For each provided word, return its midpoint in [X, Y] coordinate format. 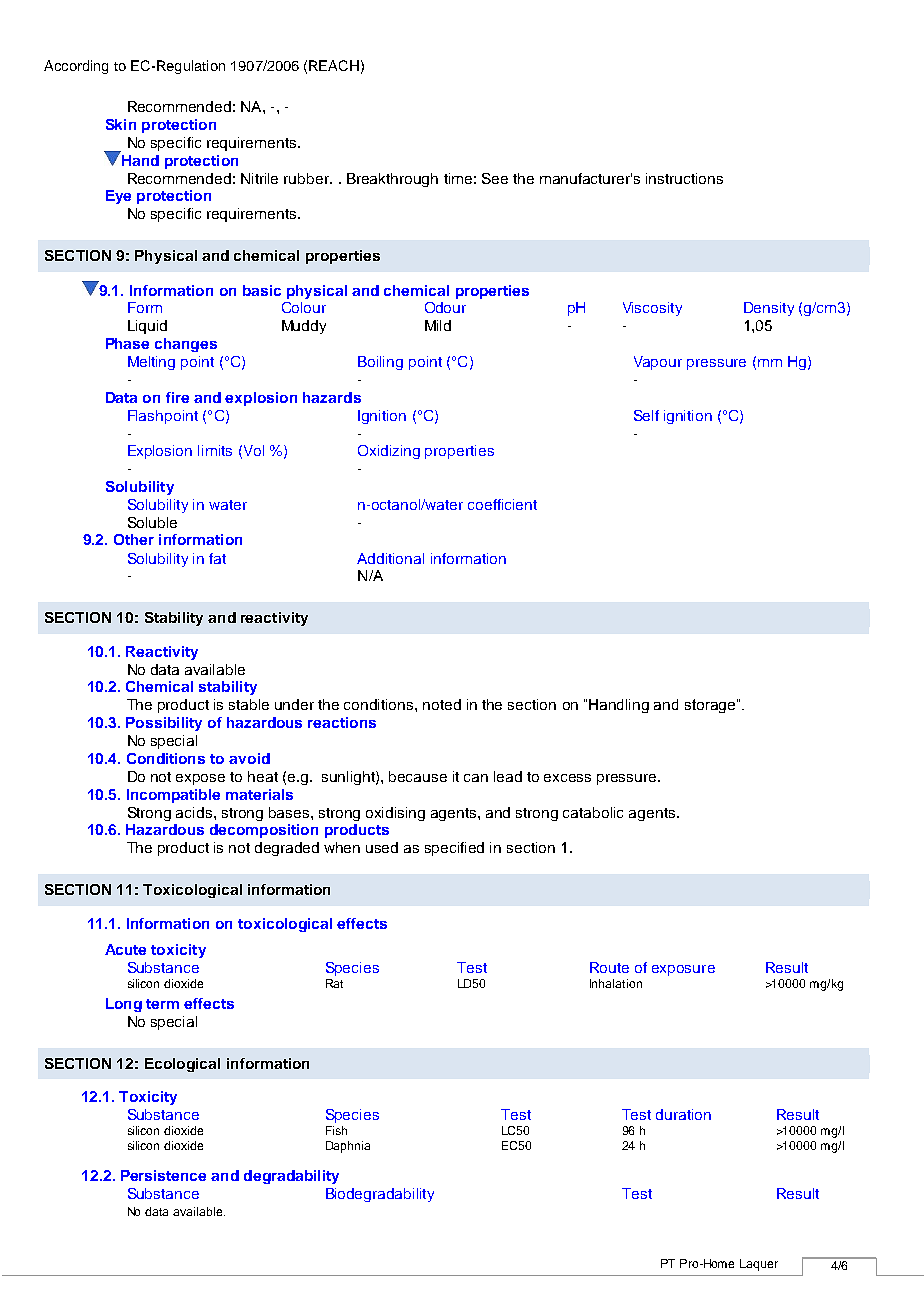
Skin [121, 124]
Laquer [759, 1265]
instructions [684, 178]
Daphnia [348, 1147]
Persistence [163, 1175]
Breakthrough [392, 180]
